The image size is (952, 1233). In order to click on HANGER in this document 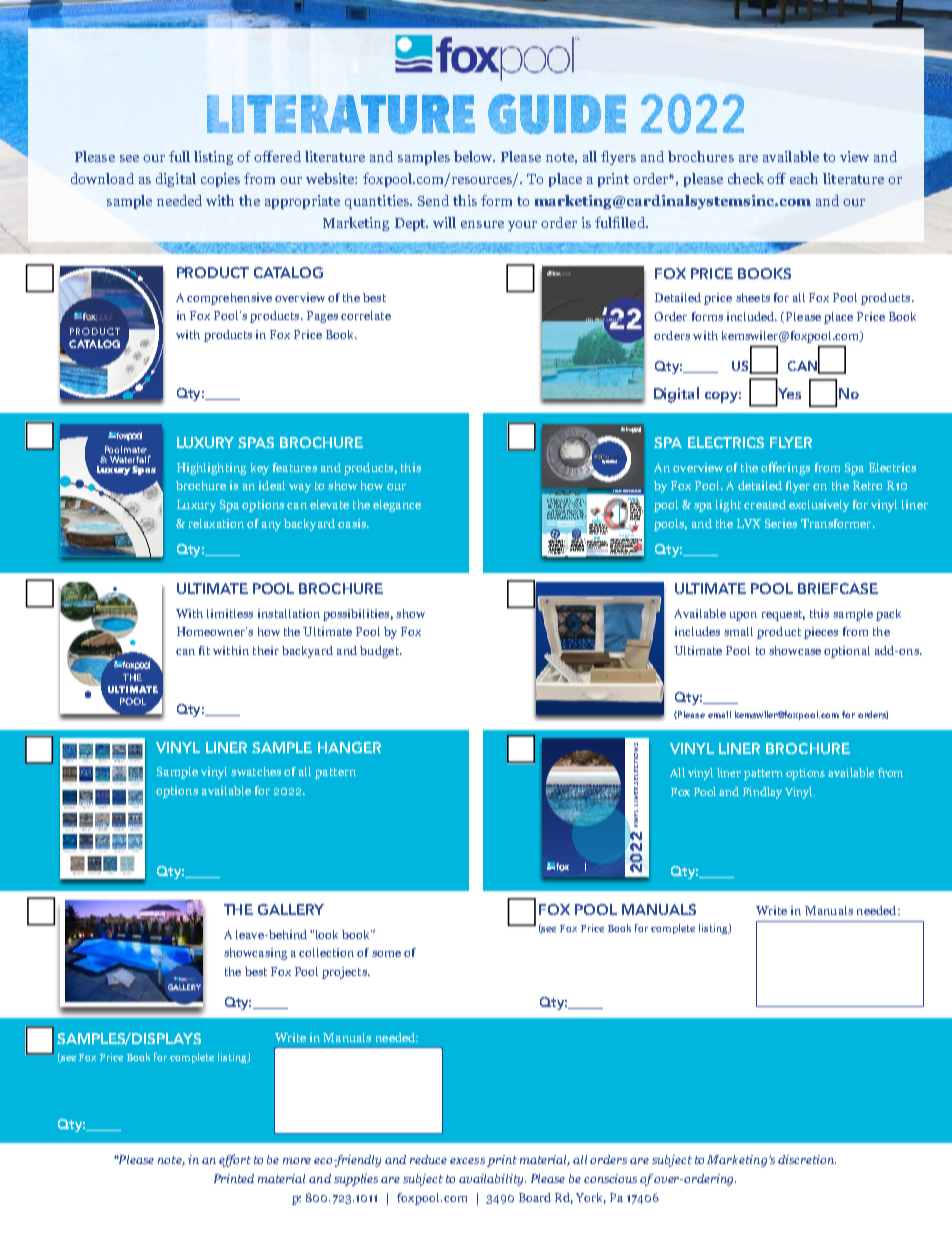, I will do `click(349, 747)`.
